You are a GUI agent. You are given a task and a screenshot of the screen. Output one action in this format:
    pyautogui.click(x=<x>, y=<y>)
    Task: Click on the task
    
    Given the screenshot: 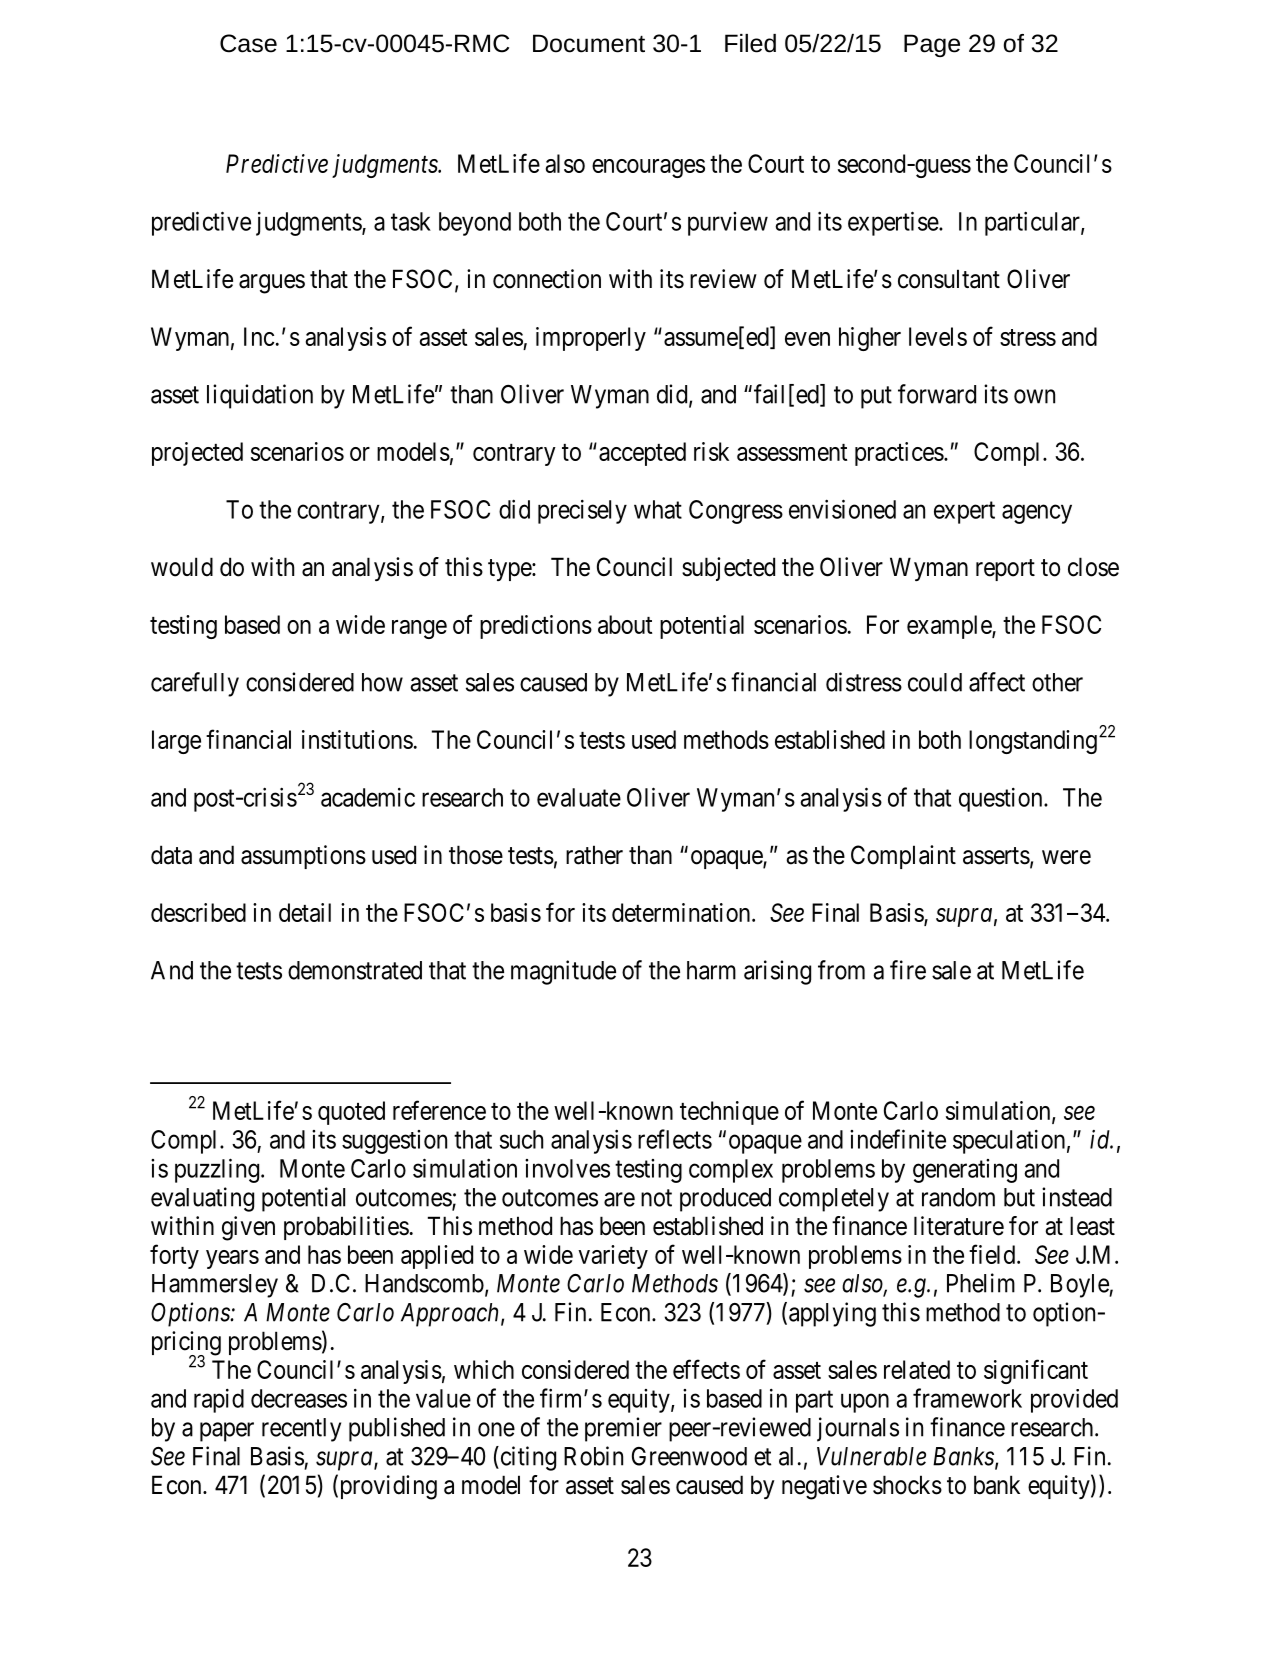 What is the action you would take?
    pyautogui.click(x=411, y=221)
